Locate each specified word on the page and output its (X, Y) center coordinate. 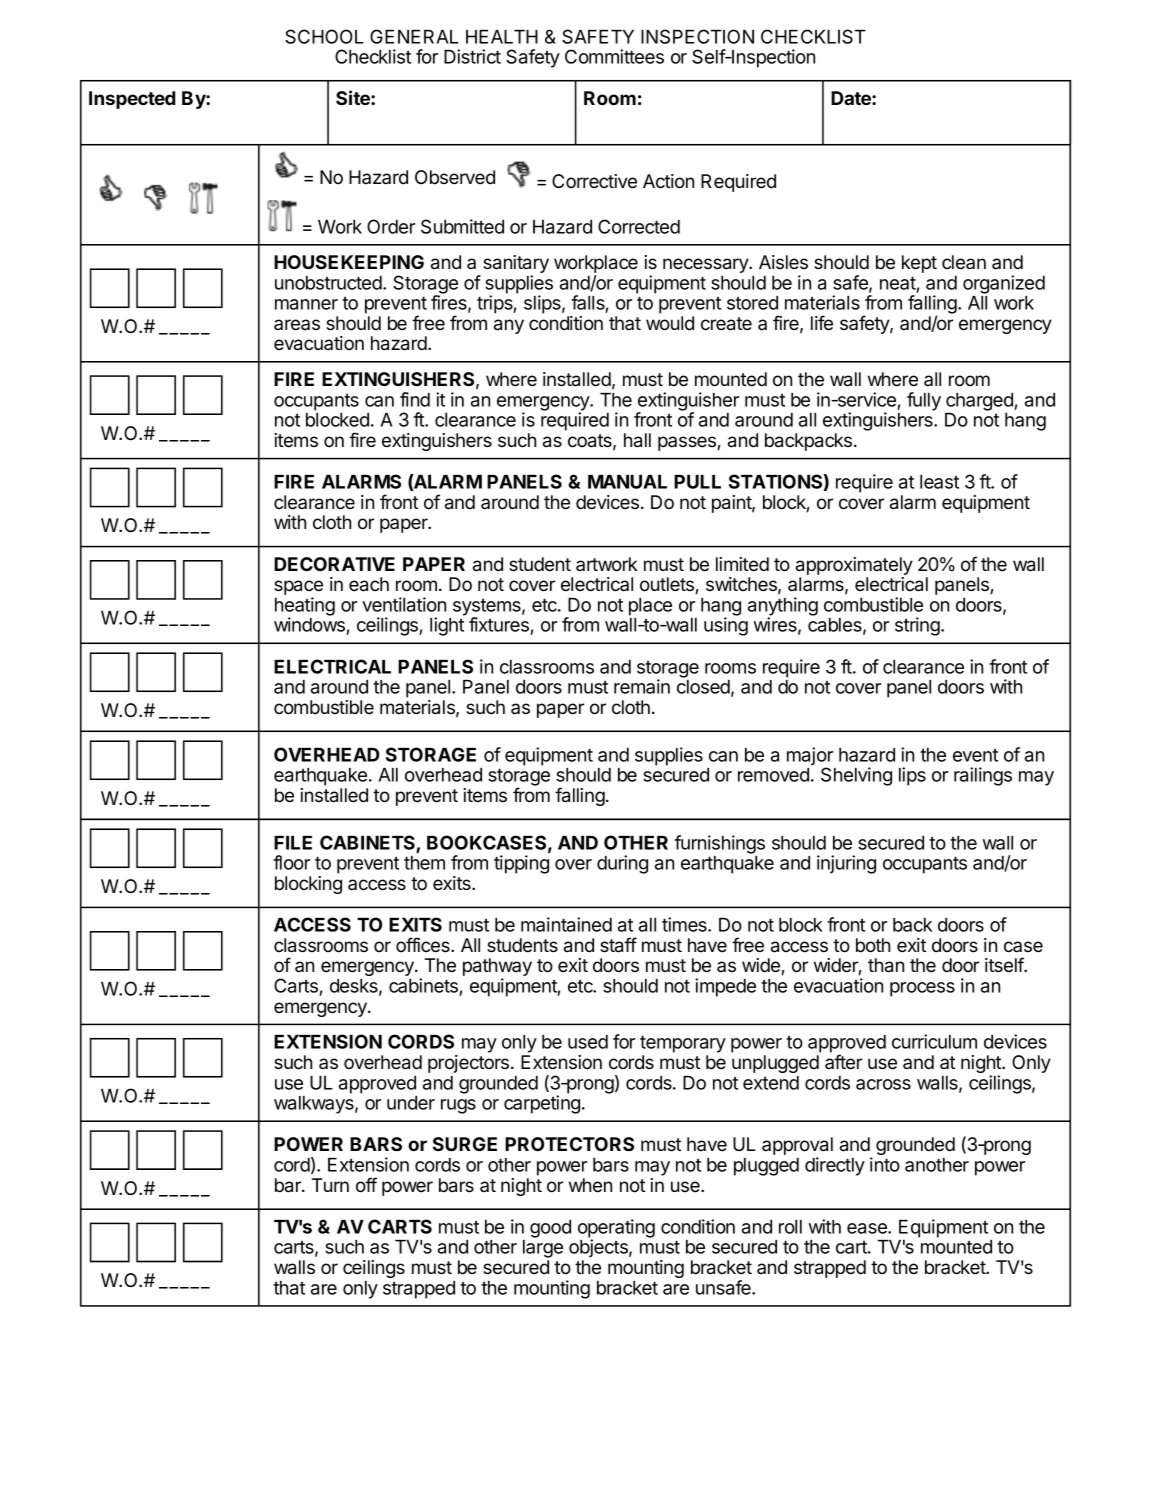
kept (919, 264)
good (550, 1229)
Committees (614, 56)
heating (305, 607)
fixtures (500, 626)
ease (868, 1228)
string (918, 626)
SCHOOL (324, 36)
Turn (330, 1185)
